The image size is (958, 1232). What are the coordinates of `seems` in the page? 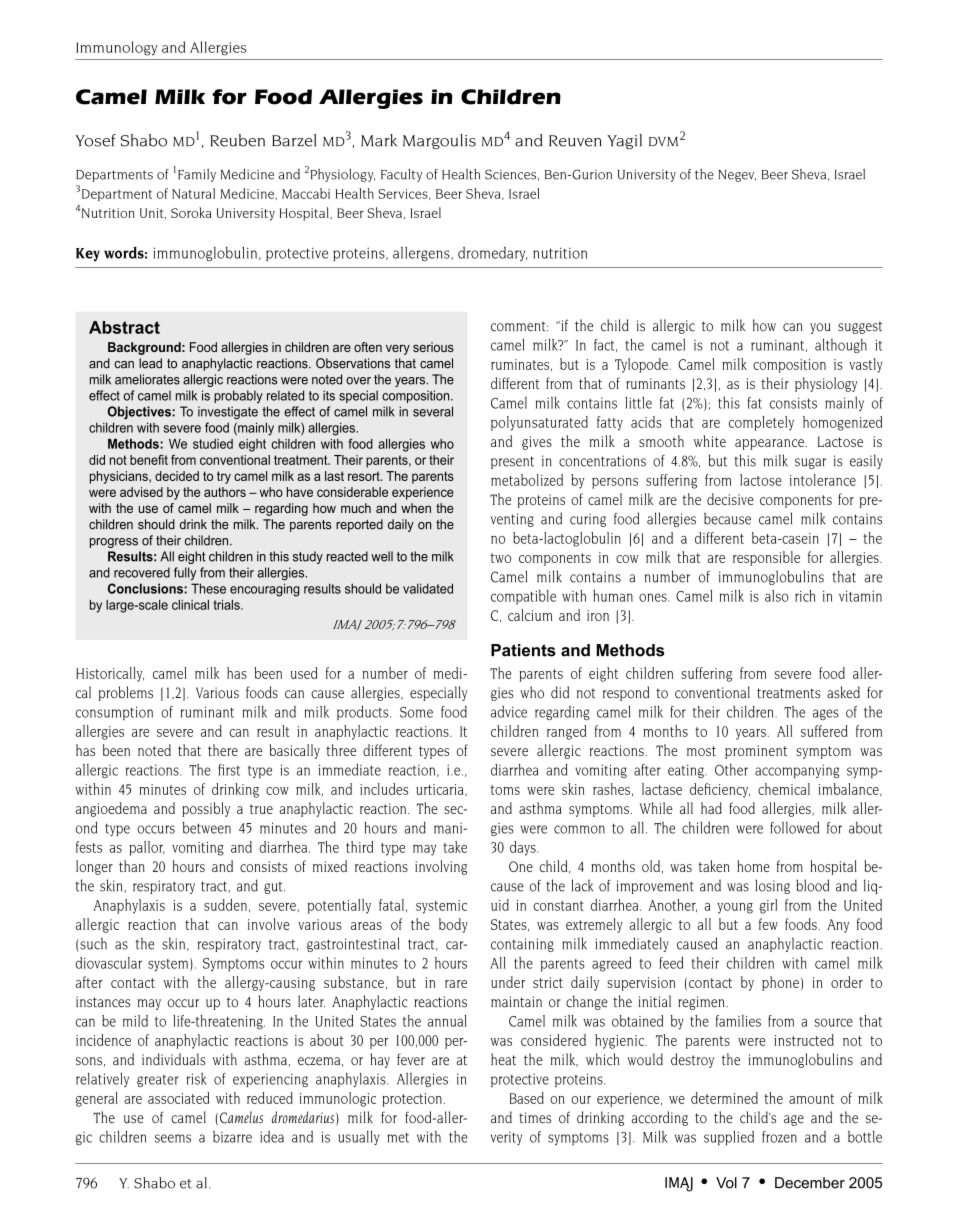 It's located at (173, 1138).
